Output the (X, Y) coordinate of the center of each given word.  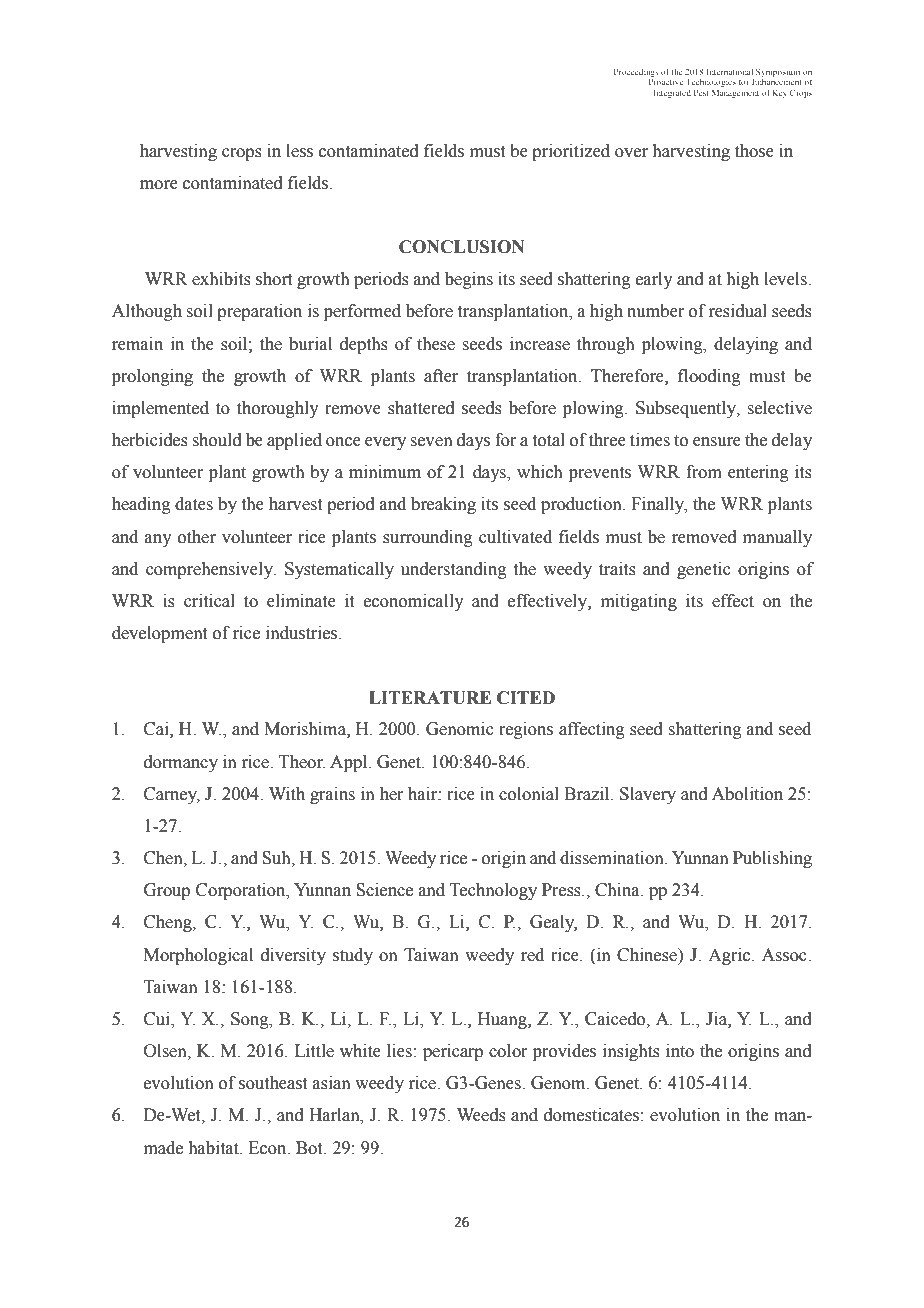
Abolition (747, 794)
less (299, 151)
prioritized (571, 152)
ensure (717, 442)
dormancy (181, 763)
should (217, 440)
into (680, 1051)
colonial (529, 794)
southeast (273, 1083)
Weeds (481, 1115)
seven (431, 442)
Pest (701, 92)
